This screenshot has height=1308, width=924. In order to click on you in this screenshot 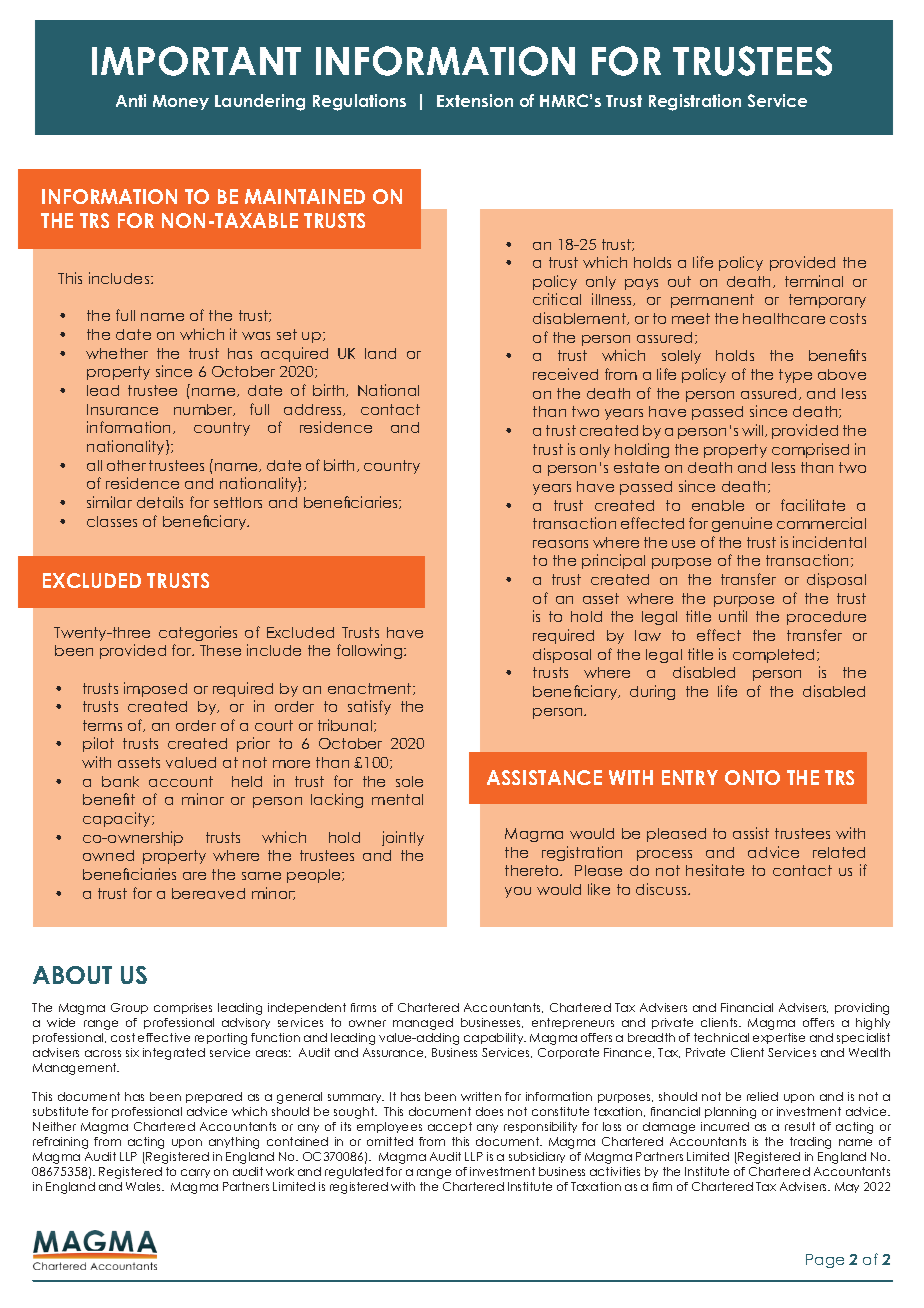, I will do `click(518, 892)`.
